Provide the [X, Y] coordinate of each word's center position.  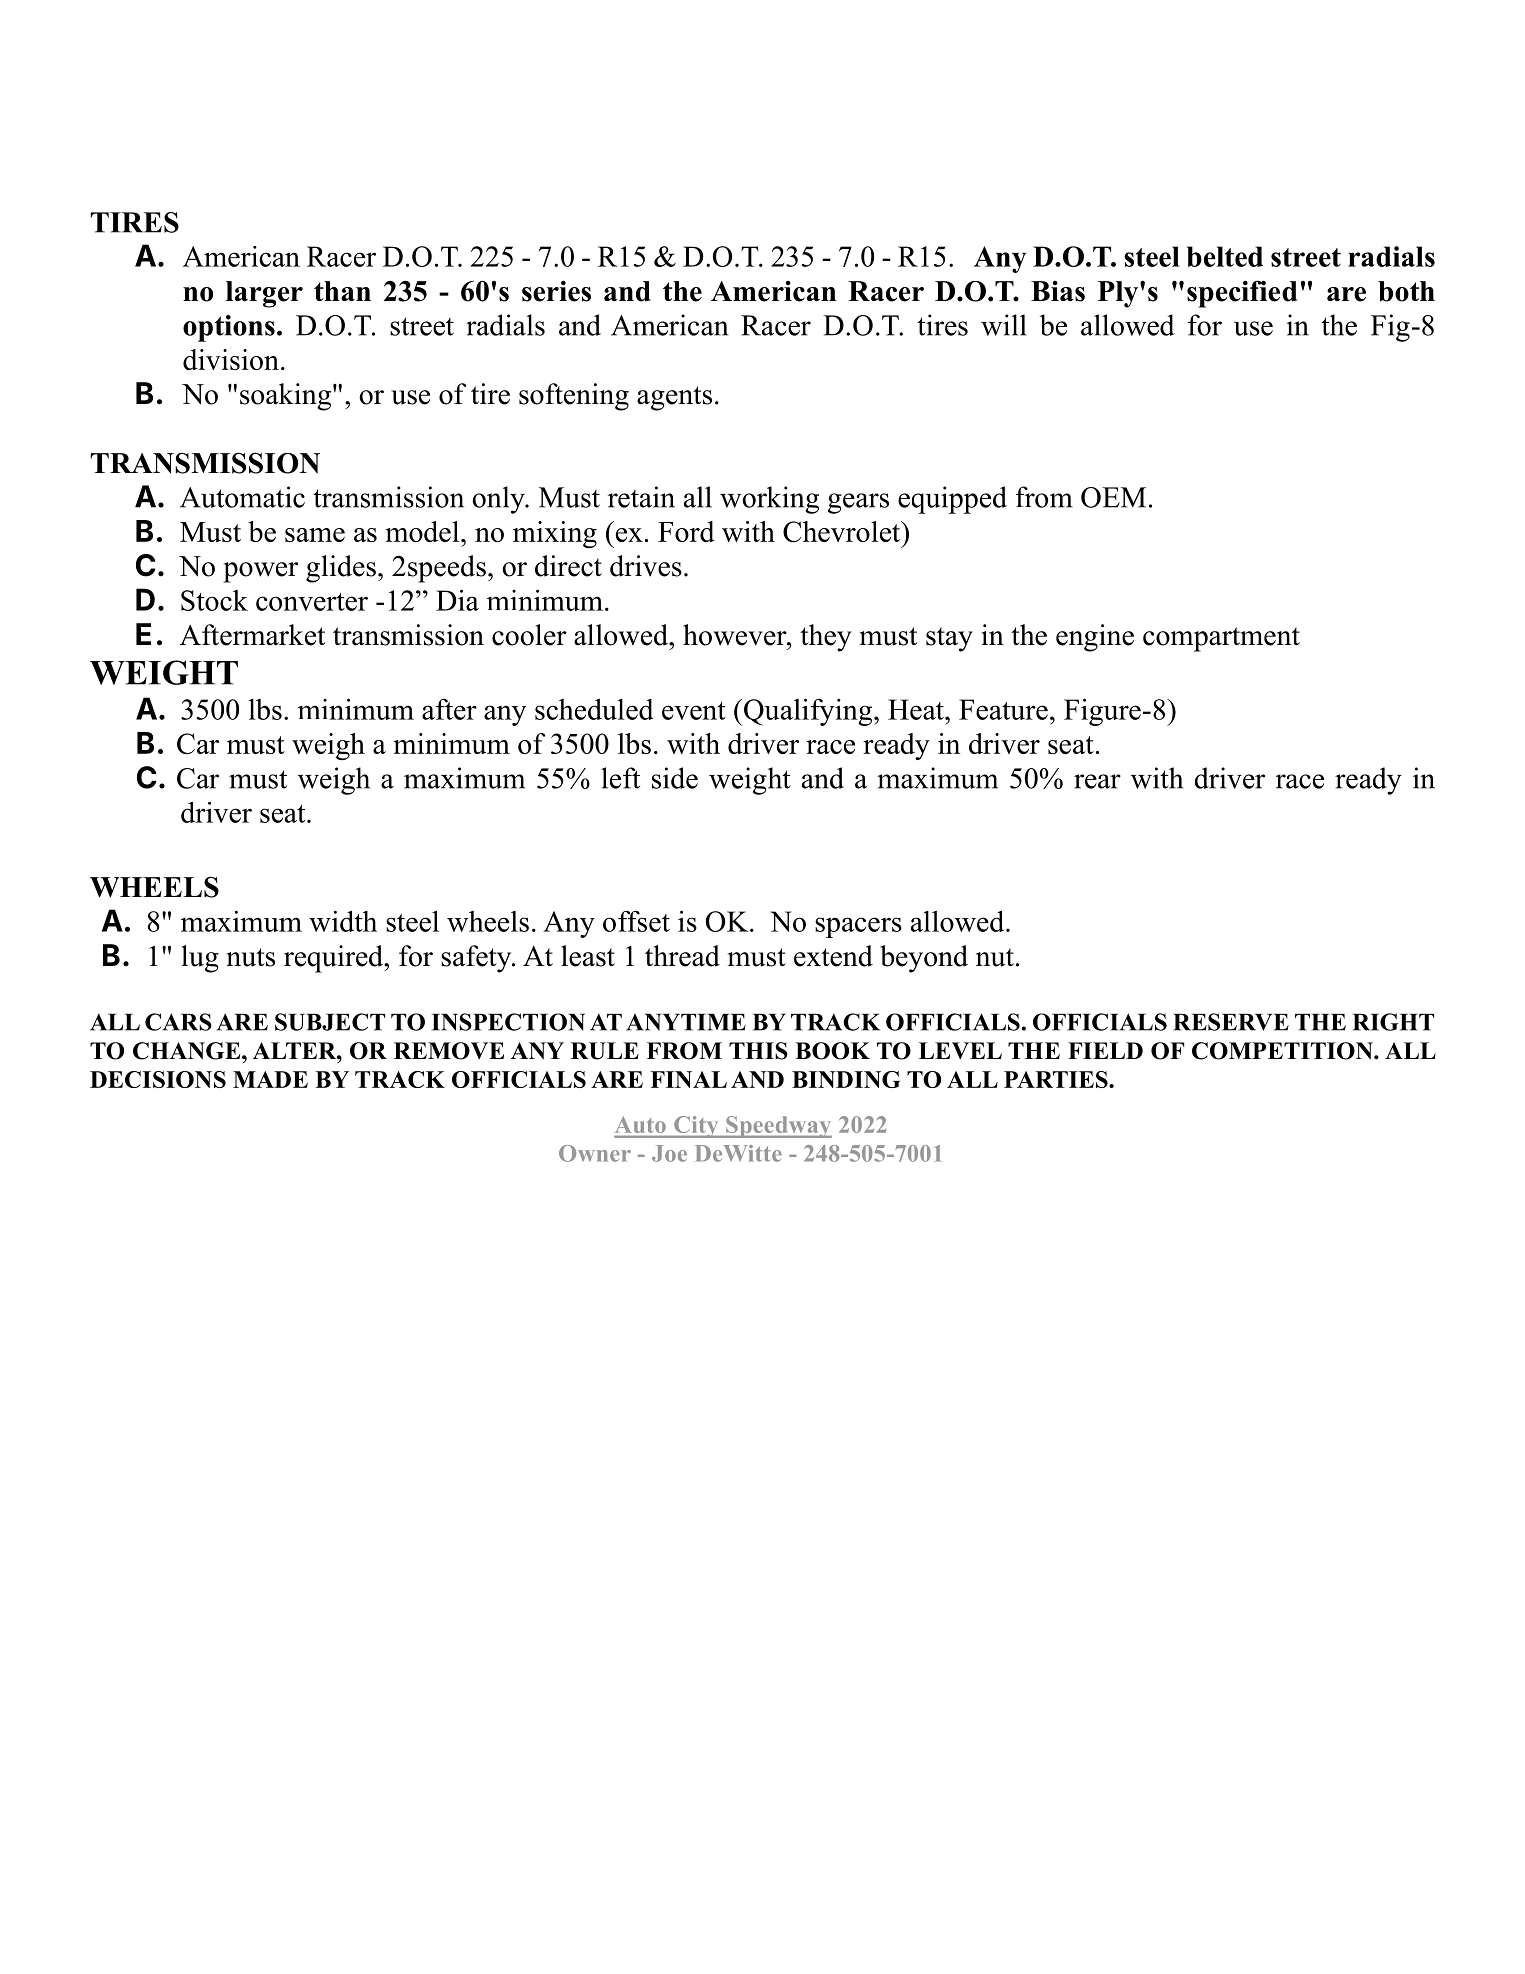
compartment [1221, 639]
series [556, 291]
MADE [270, 1079]
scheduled [594, 709]
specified [1242, 294]
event [694, 711]
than [342, 291]
